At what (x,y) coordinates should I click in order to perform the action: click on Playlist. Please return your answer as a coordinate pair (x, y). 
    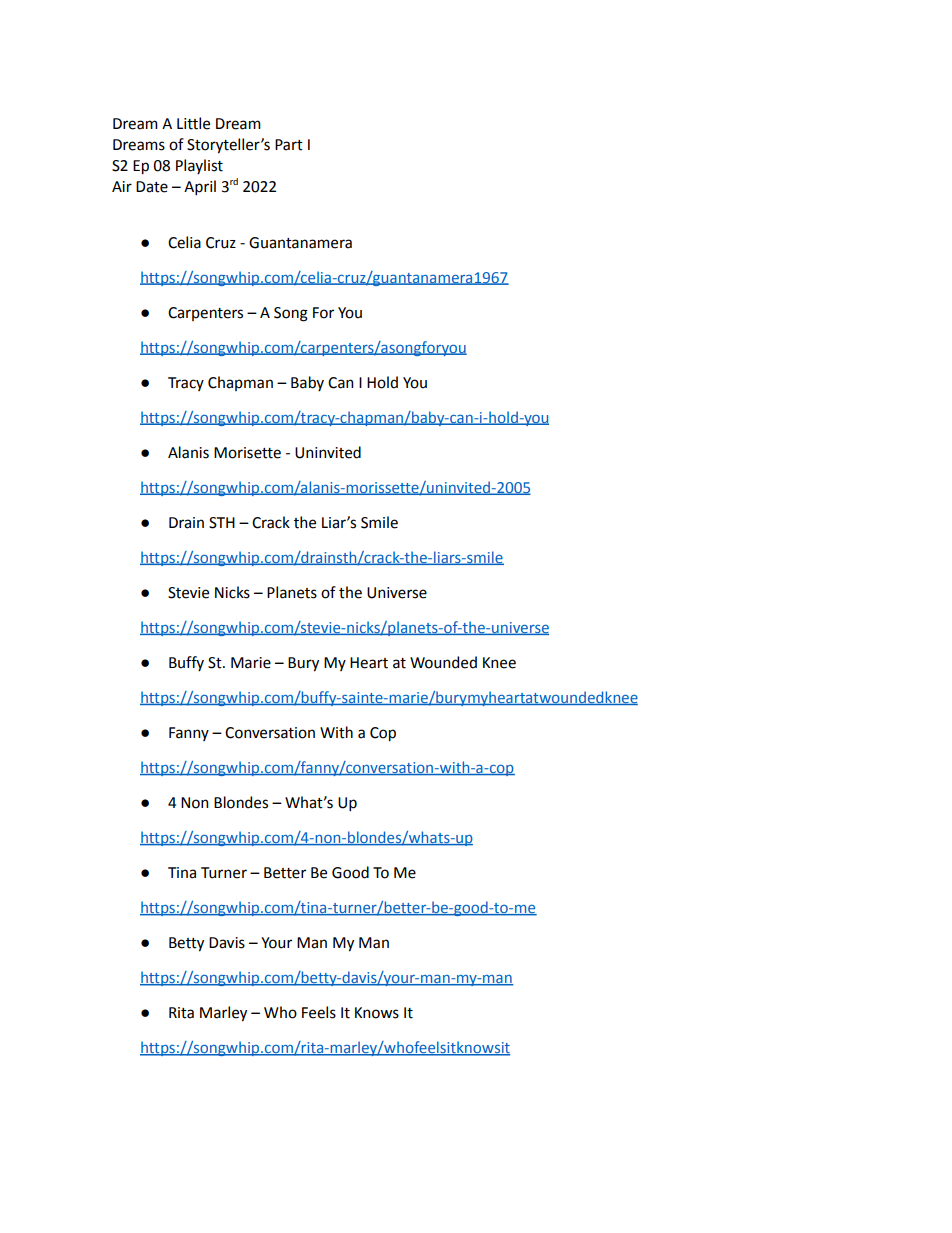
    Looking at the image, I should click on (199, 166).
